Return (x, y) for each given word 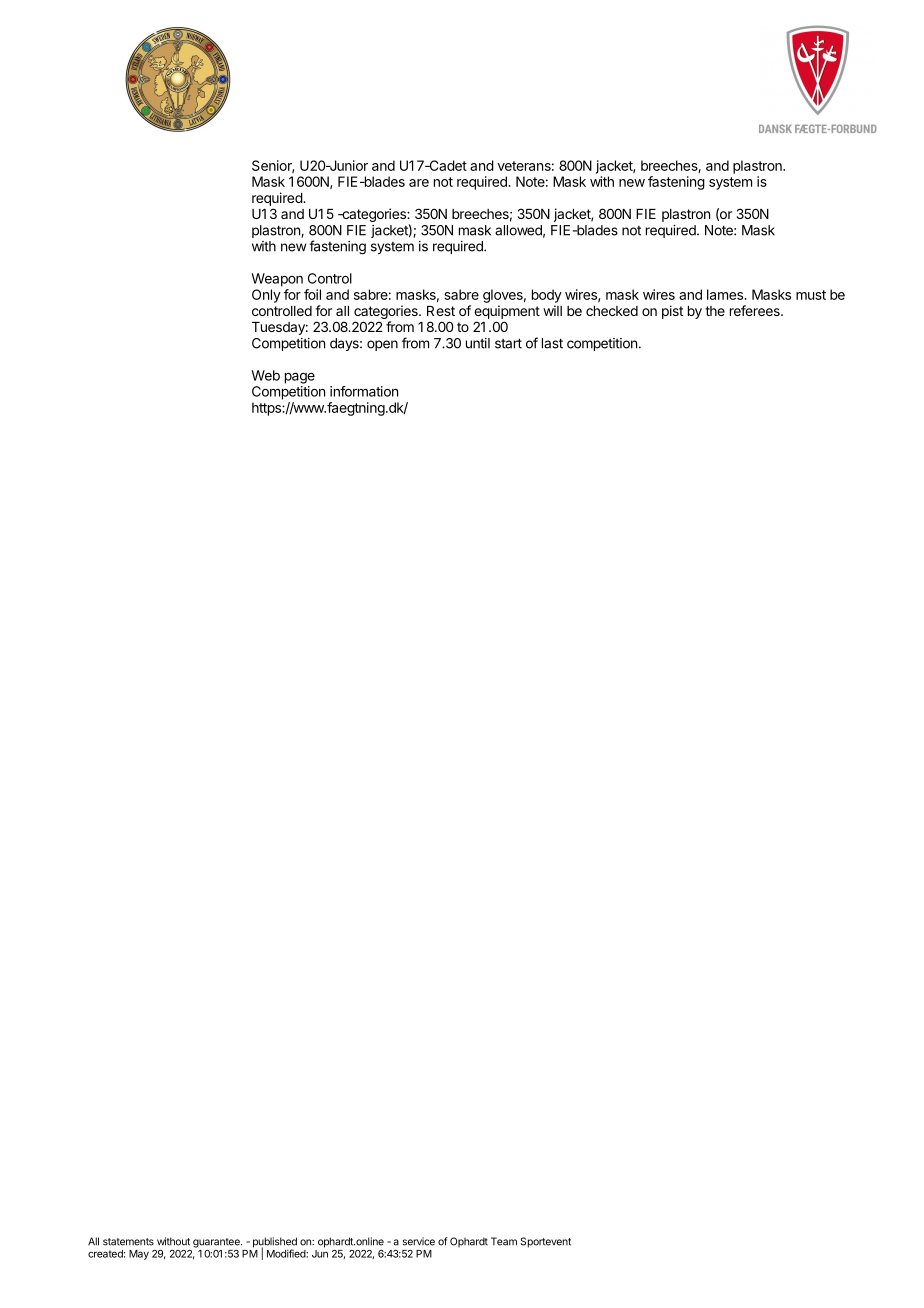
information (364, 391)
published (275, 1243)
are (419, 183)
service (419, 1241)
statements (128, 1242)
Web (265, 375)
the (715, 311)
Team (504, 1241)
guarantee (217, 1243)
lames (726, 294)
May (139, 1255)
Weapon (277, 280)
